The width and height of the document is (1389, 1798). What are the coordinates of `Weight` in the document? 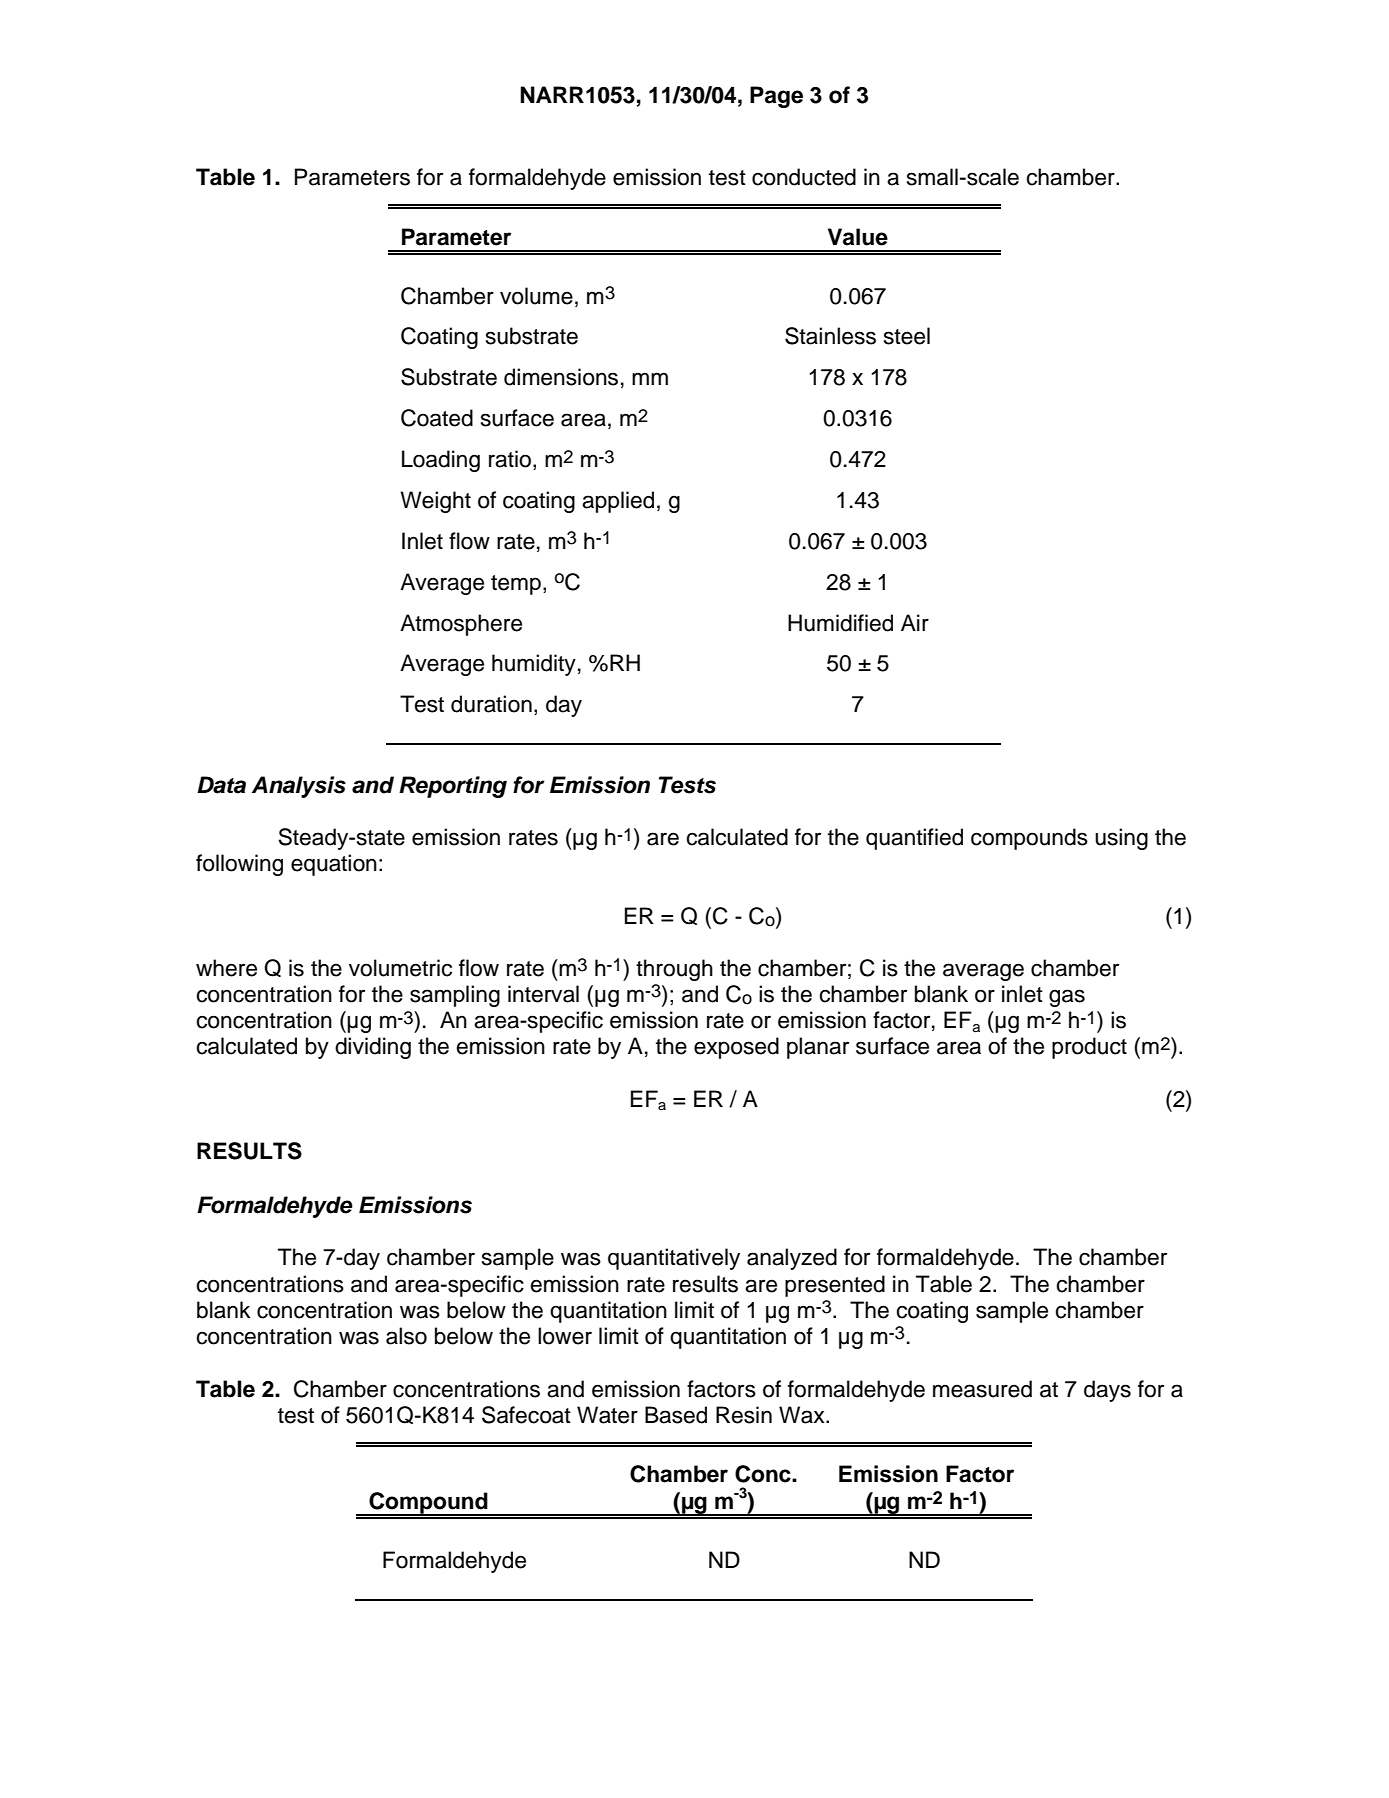 It's located at (435, 502).
